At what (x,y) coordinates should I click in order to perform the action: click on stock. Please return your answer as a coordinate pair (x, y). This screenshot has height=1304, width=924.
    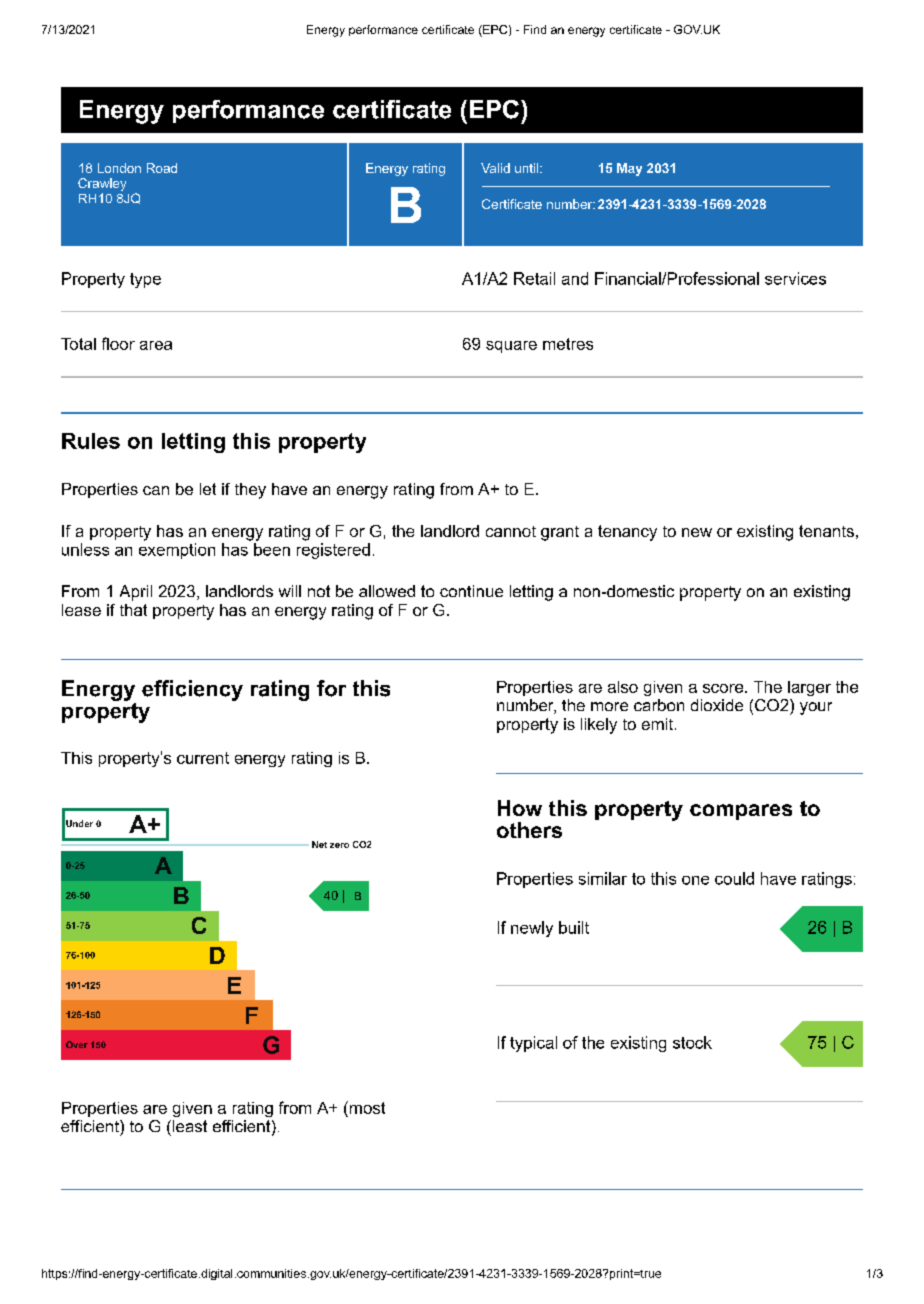
    Looking at the image, I should click on (692, 1042).
